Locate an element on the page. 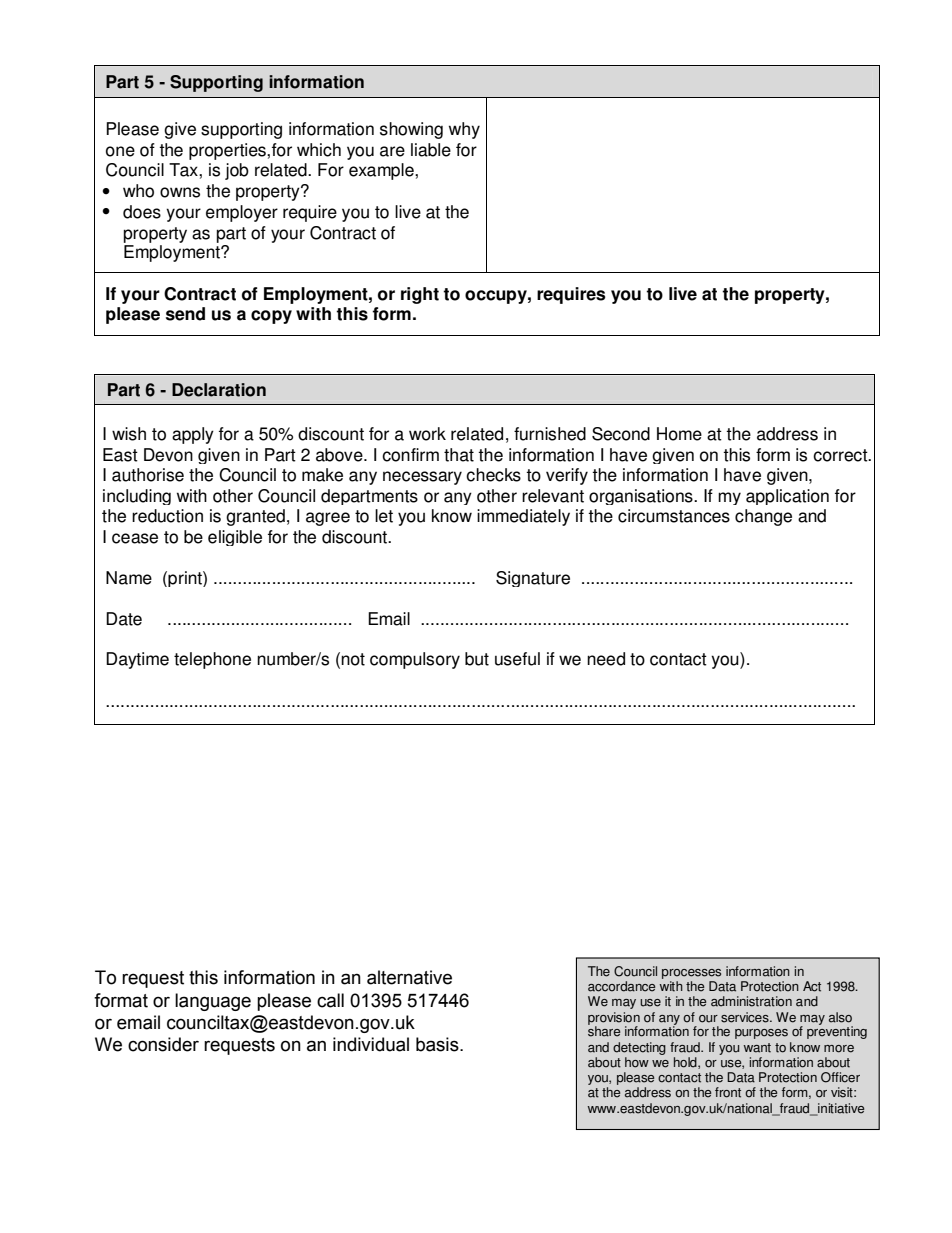  application is located at coordinates (787, 497).
